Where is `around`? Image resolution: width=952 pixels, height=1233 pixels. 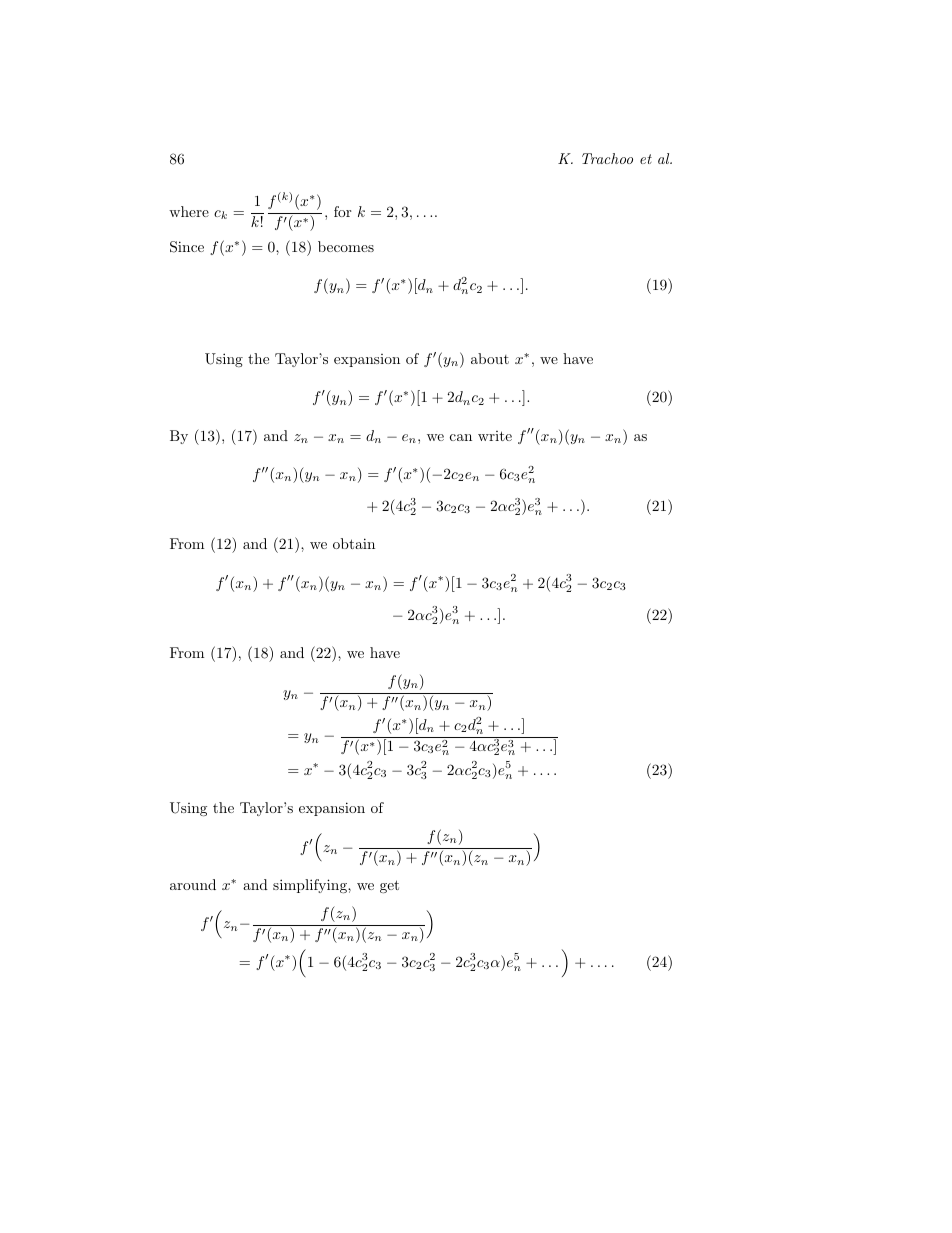 around is located at coordinates (193, 884).
